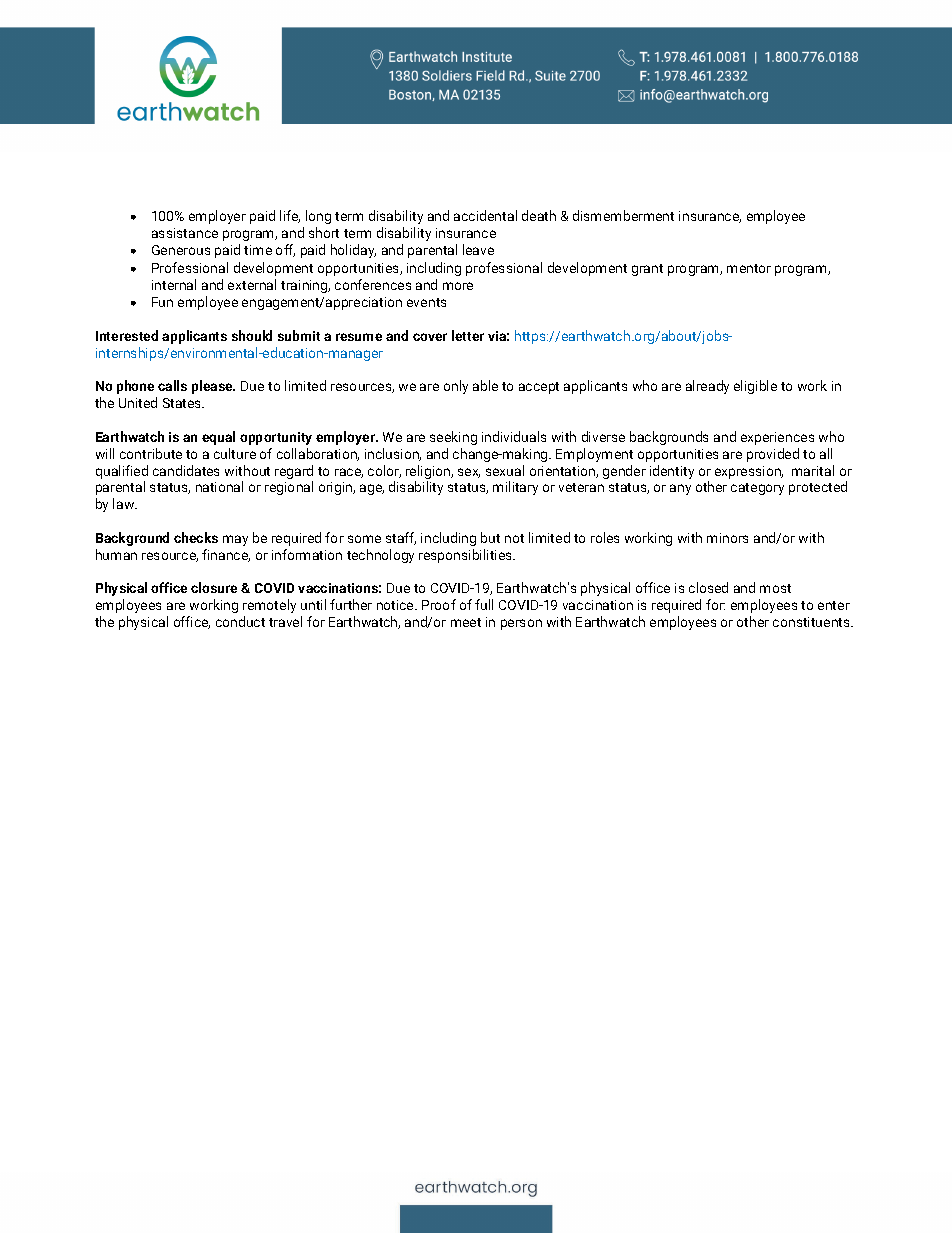  I want to click on assistance, so click(185, 233).
